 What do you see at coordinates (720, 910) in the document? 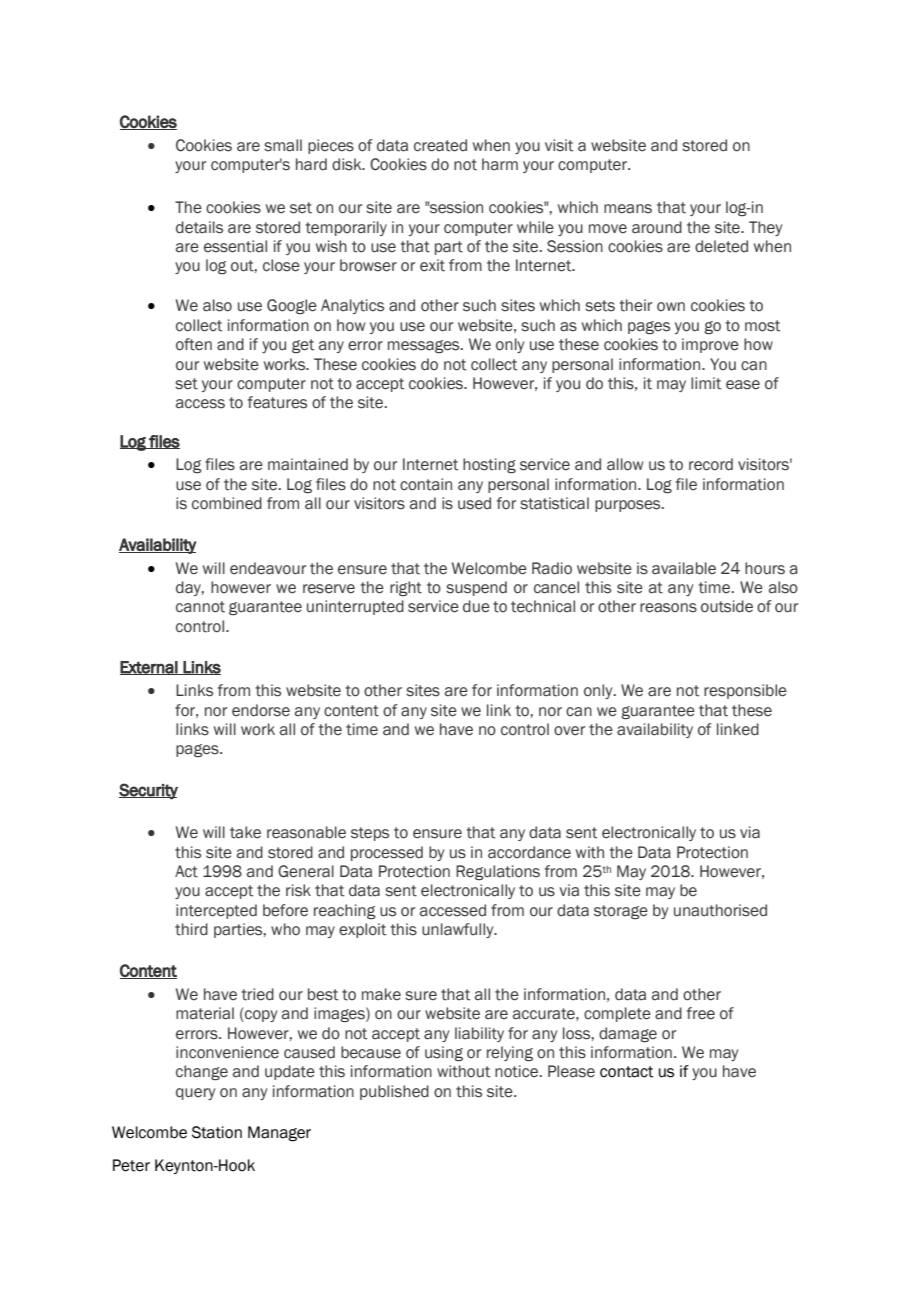
I see `unauthorised` at bounding box center [720, 910].
